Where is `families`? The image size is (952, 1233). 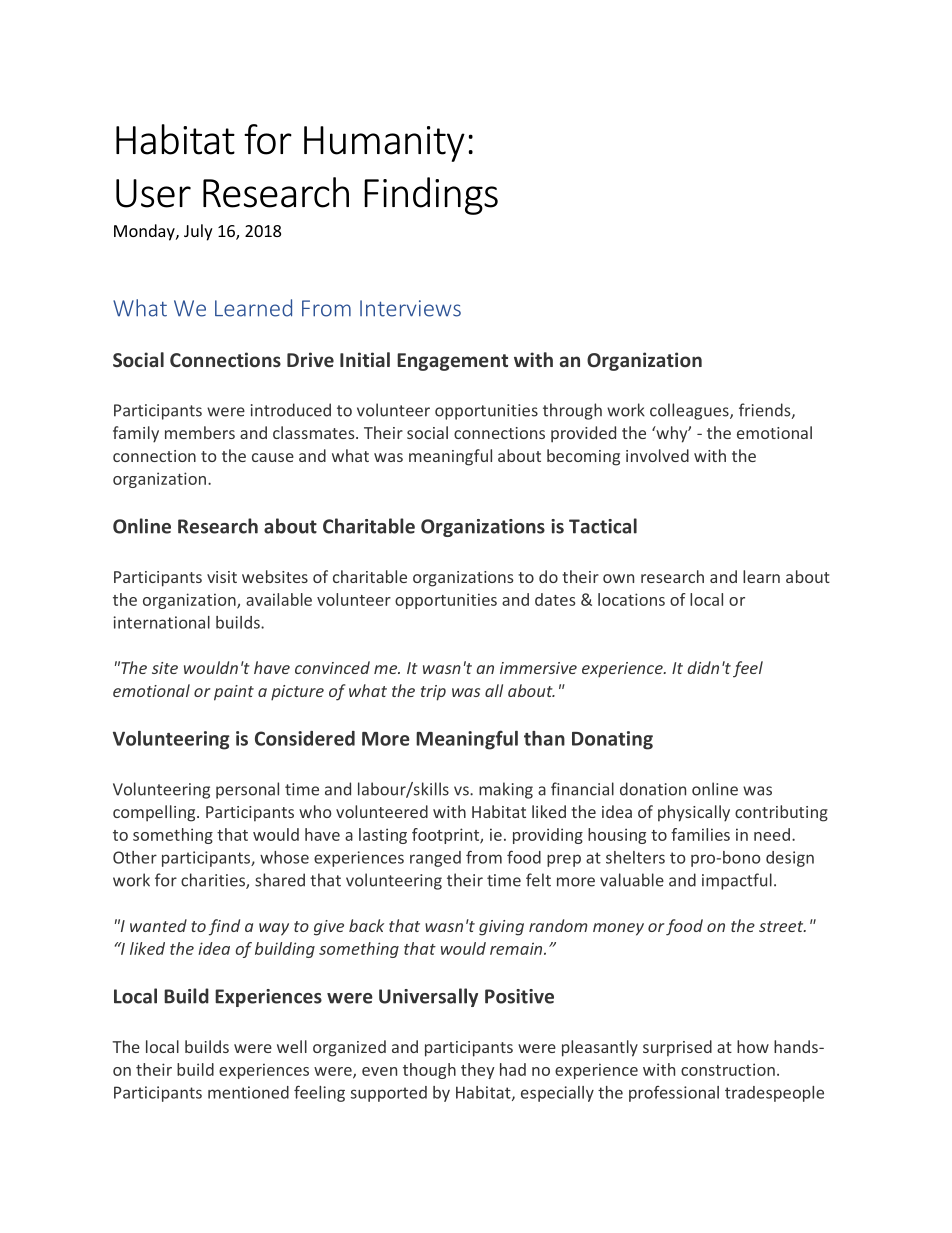
families is located at coordinates (700, 834).
